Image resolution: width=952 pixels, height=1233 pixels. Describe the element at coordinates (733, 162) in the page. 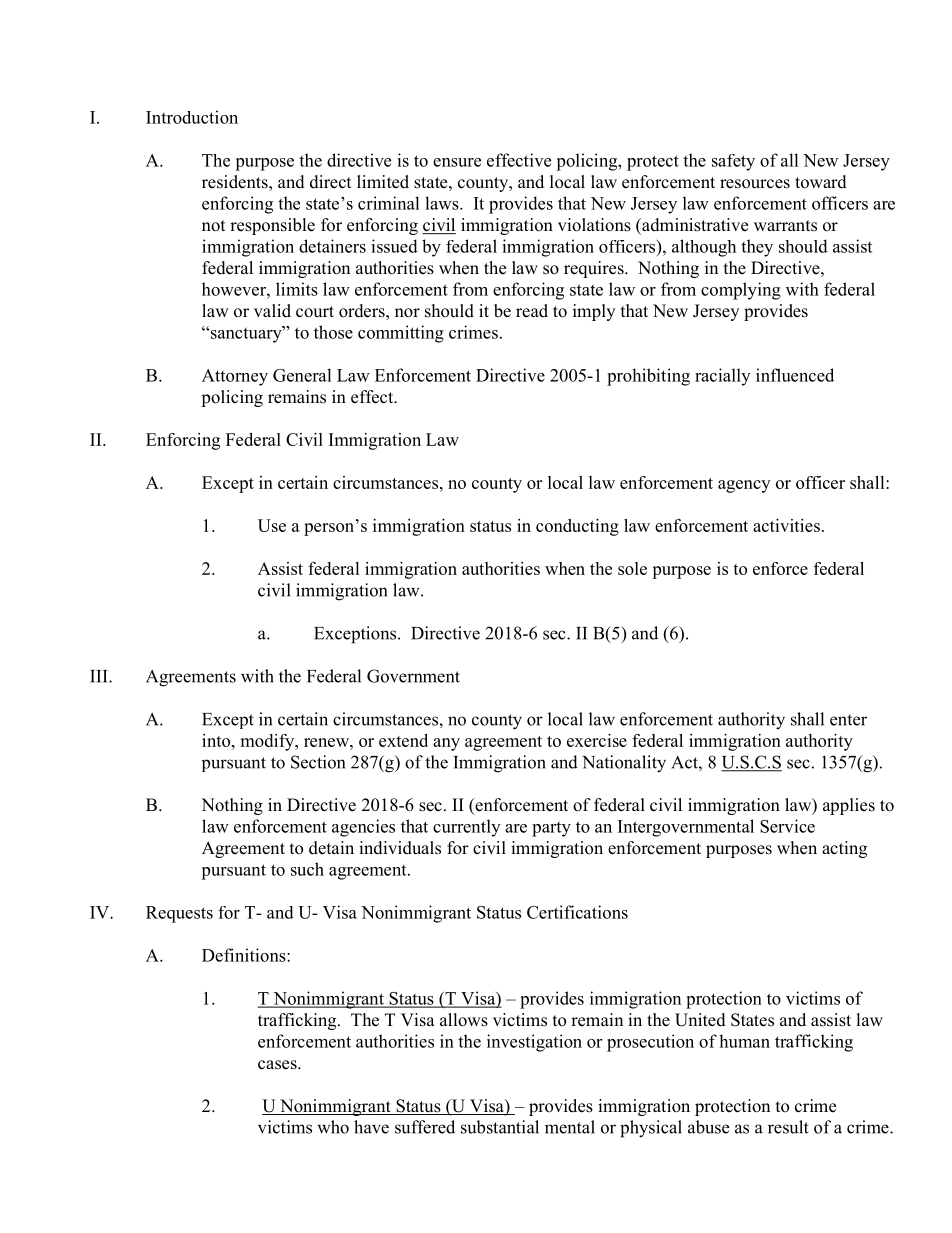

I see `safety` at that location.
